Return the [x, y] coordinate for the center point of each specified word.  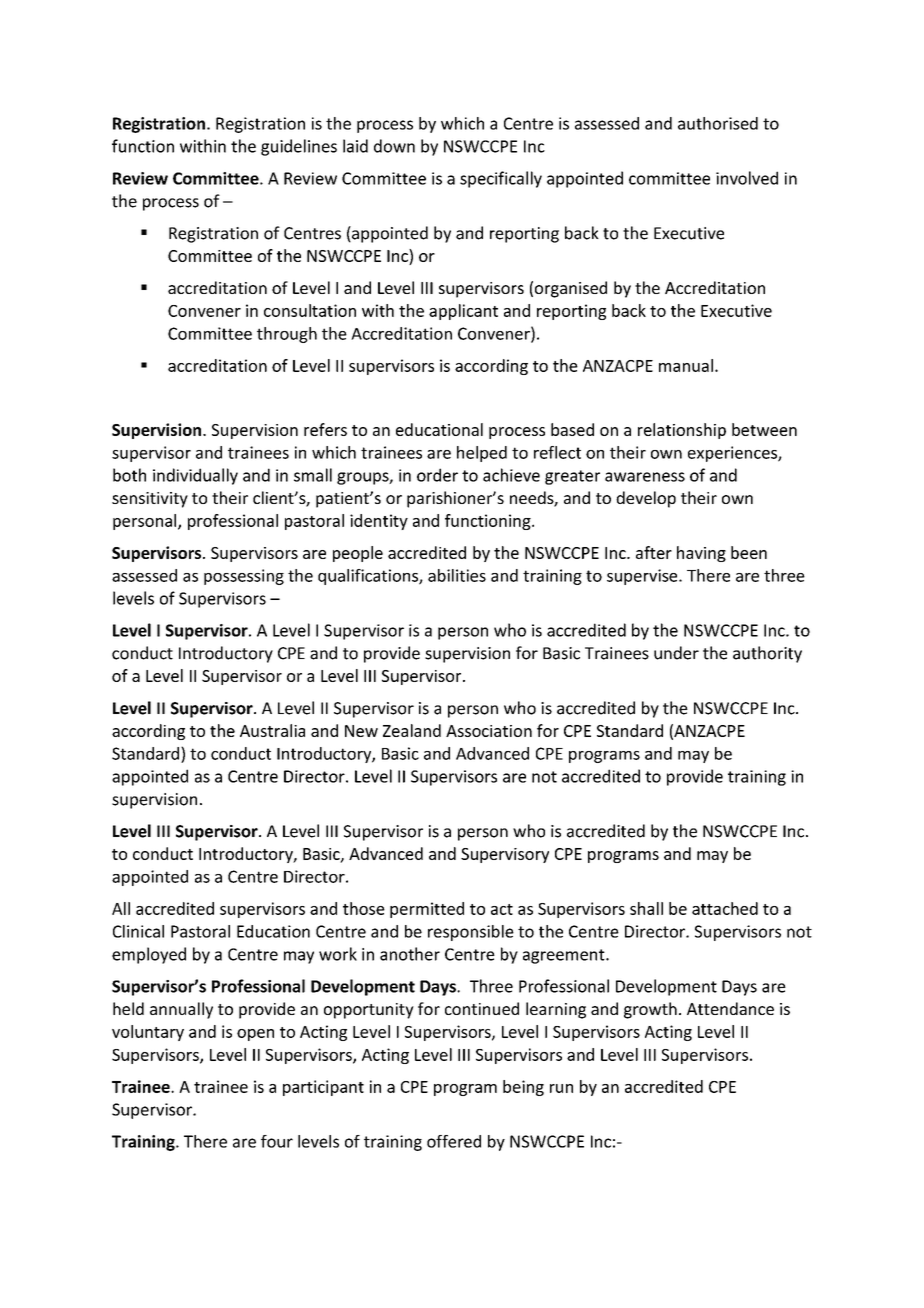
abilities [457, 575]
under [676, 653]
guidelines [299, 147]
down [394, 146]
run [561, 1088]
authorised [718, 123]
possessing [244, 577]
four [277, 1141]
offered [454, 1141]
